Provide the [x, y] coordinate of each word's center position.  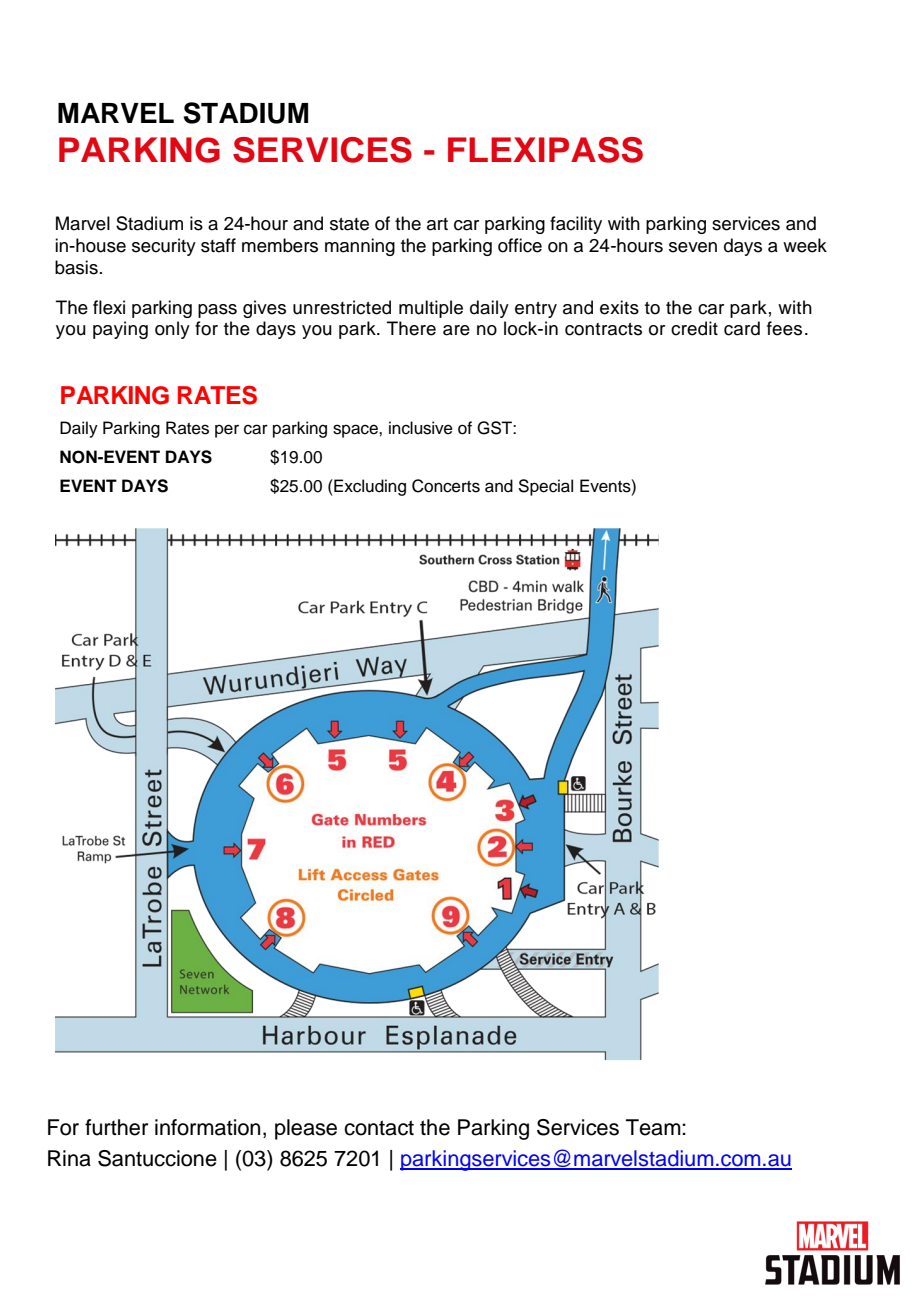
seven [693, 247]
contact [379, 1128]
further [116, 1127]
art [437, 224]
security [164, 247]
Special [545, 487]
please [306, 1129]
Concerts [446, 486]
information [207, 1127]
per [227, 431]
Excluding [369, 487]
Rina [69, 1158]
